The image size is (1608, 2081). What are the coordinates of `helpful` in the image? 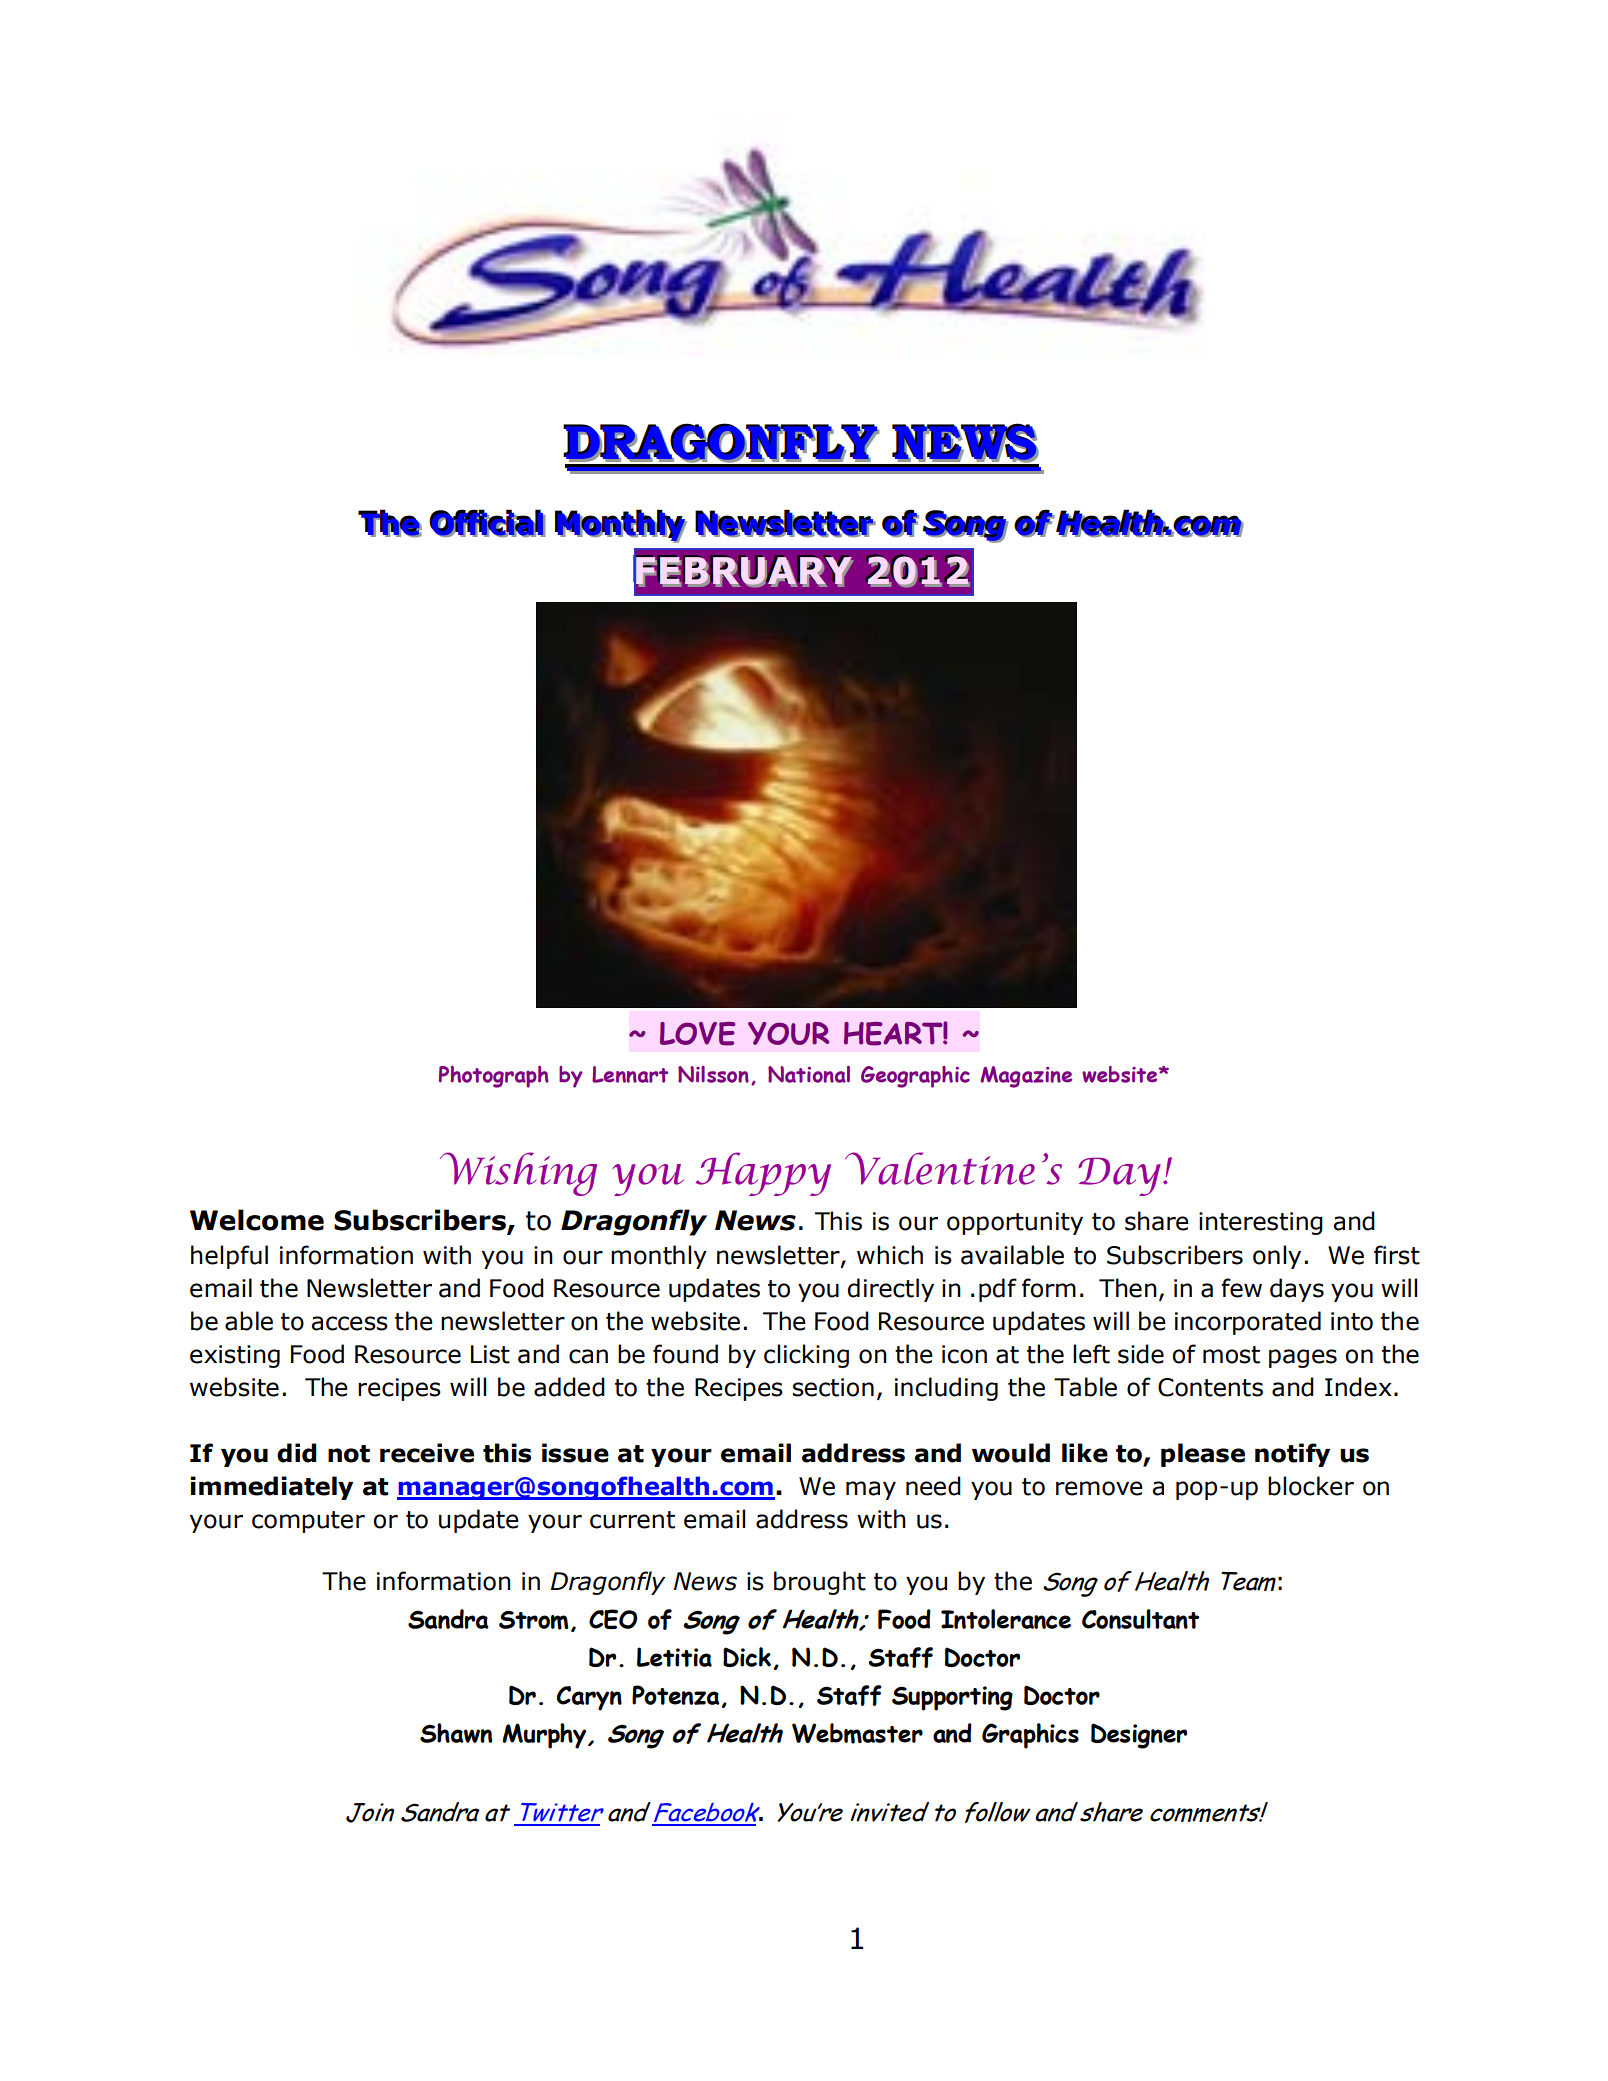 It's located at (229, 1257).
